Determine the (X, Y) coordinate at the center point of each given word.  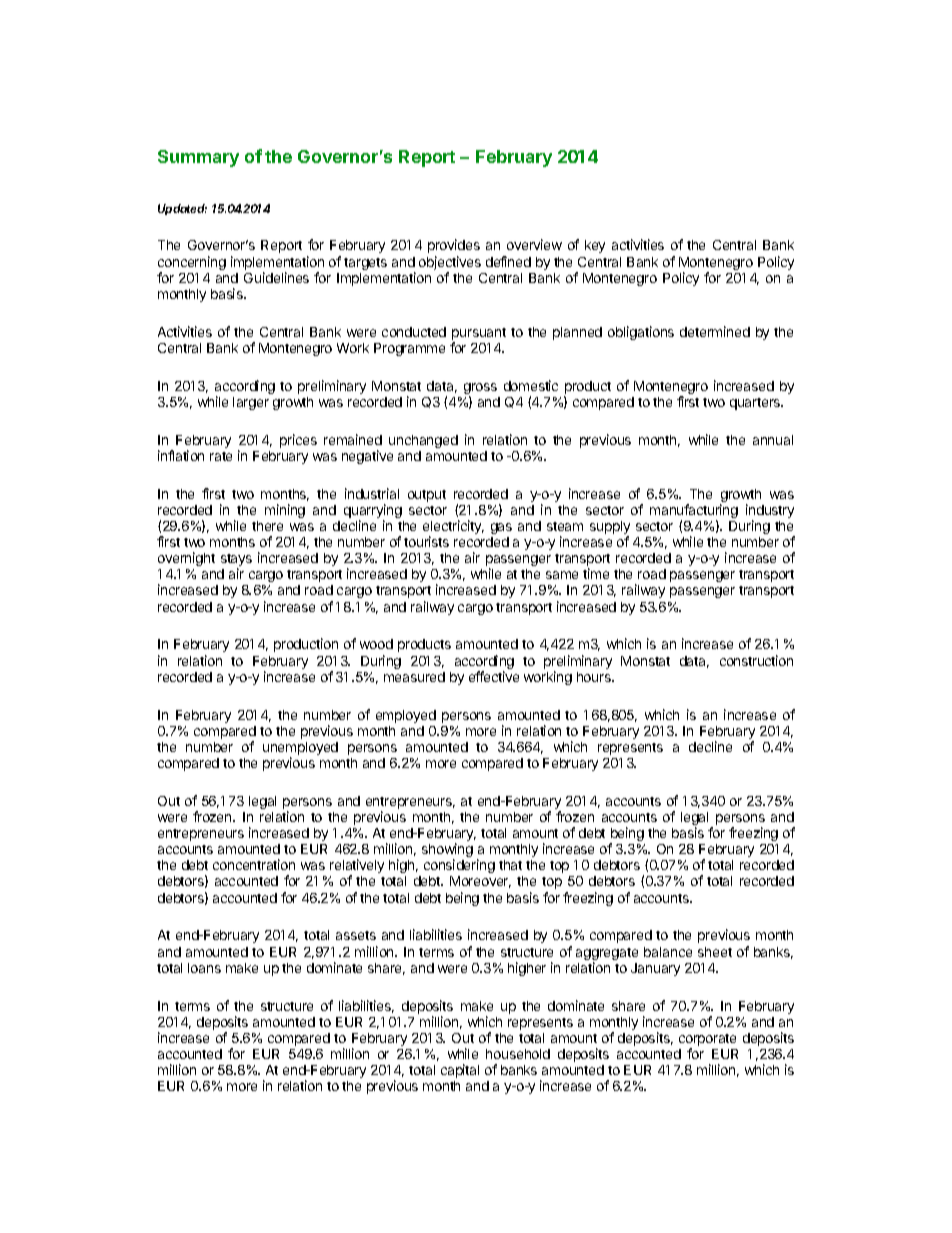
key (595, 246)
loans (204, 968)
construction (756, 660)
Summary (198, 158)
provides (454, 246)
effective (494, 676)
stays (236, 561)
